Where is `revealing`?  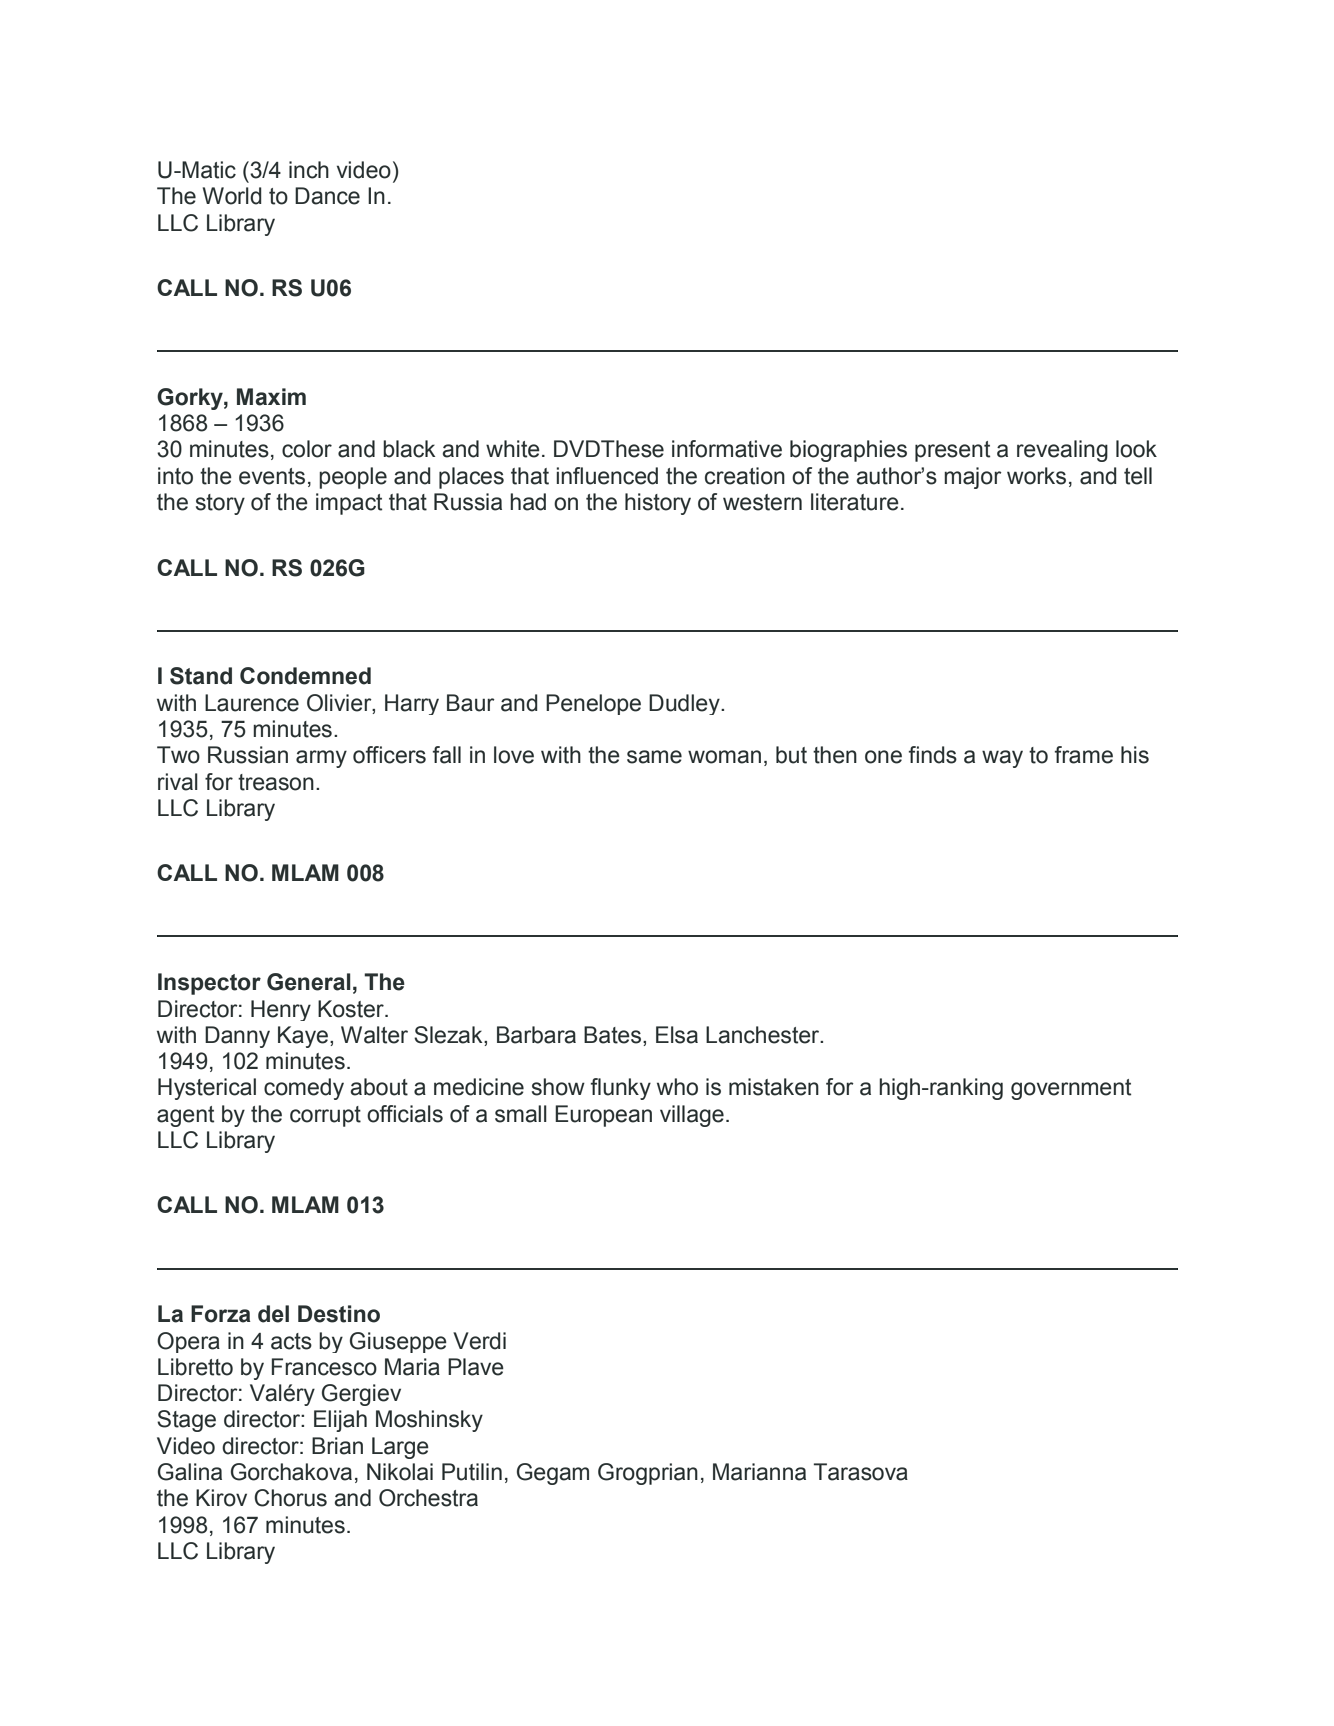
revealing is located at coordinates (1062, 451).
